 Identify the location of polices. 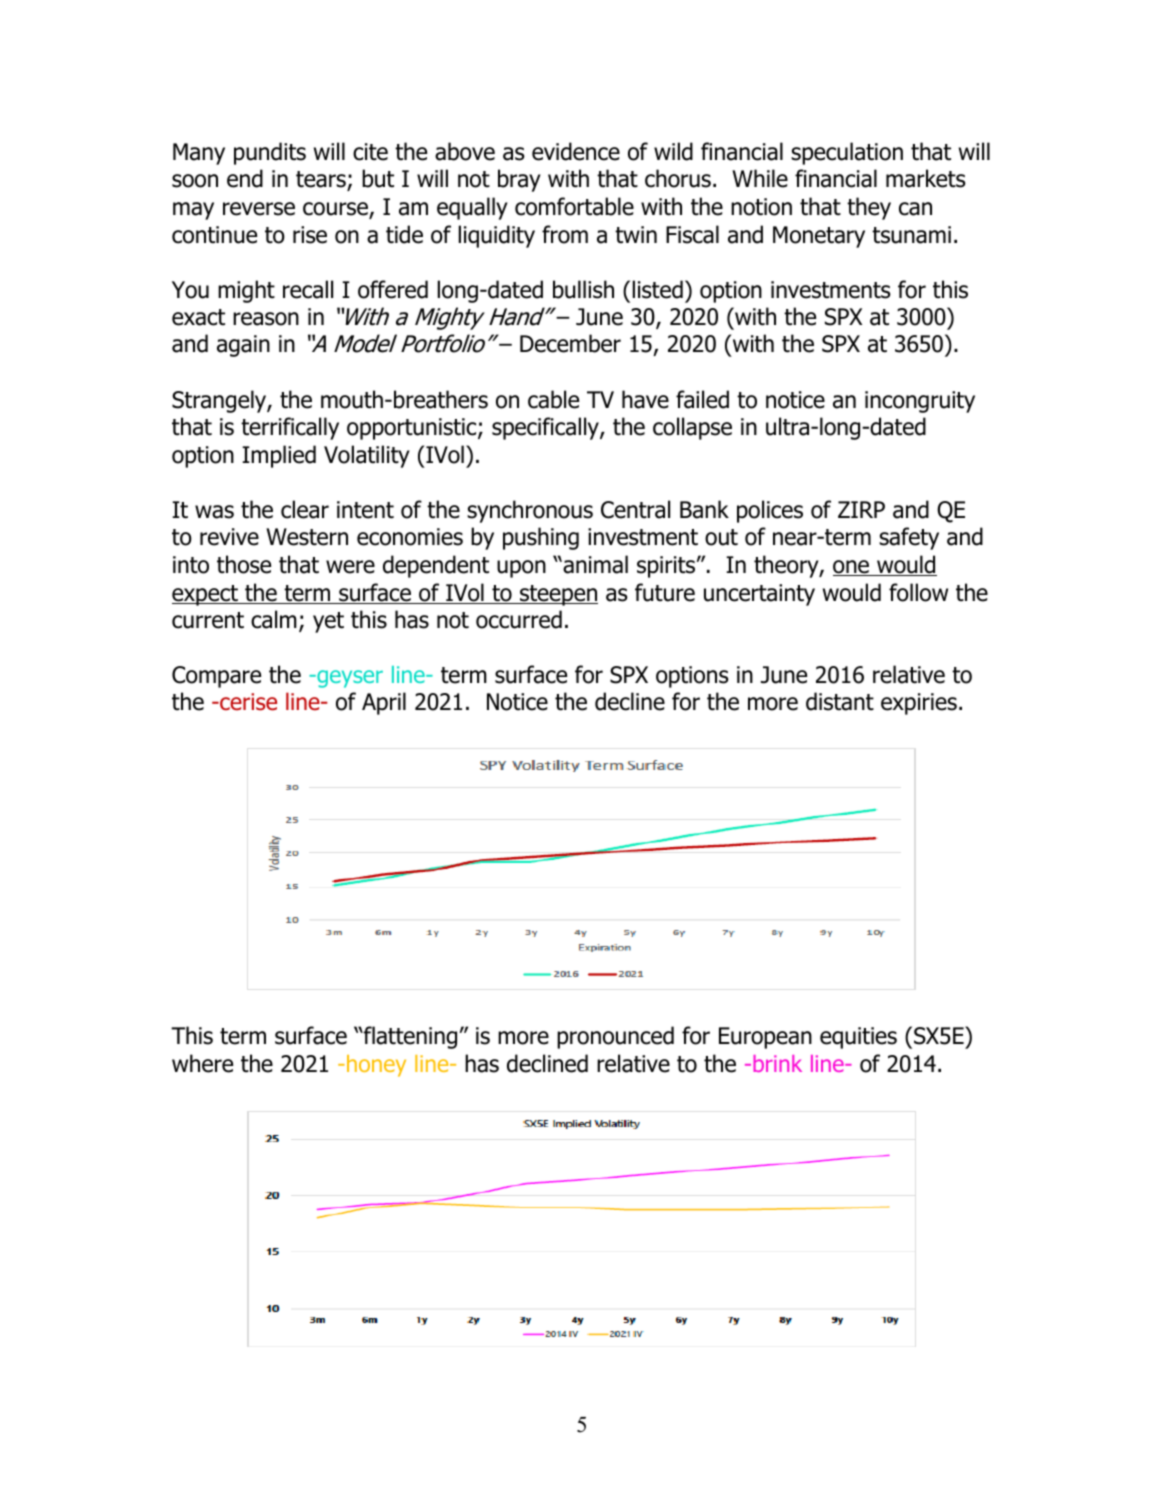
(770, 511).
